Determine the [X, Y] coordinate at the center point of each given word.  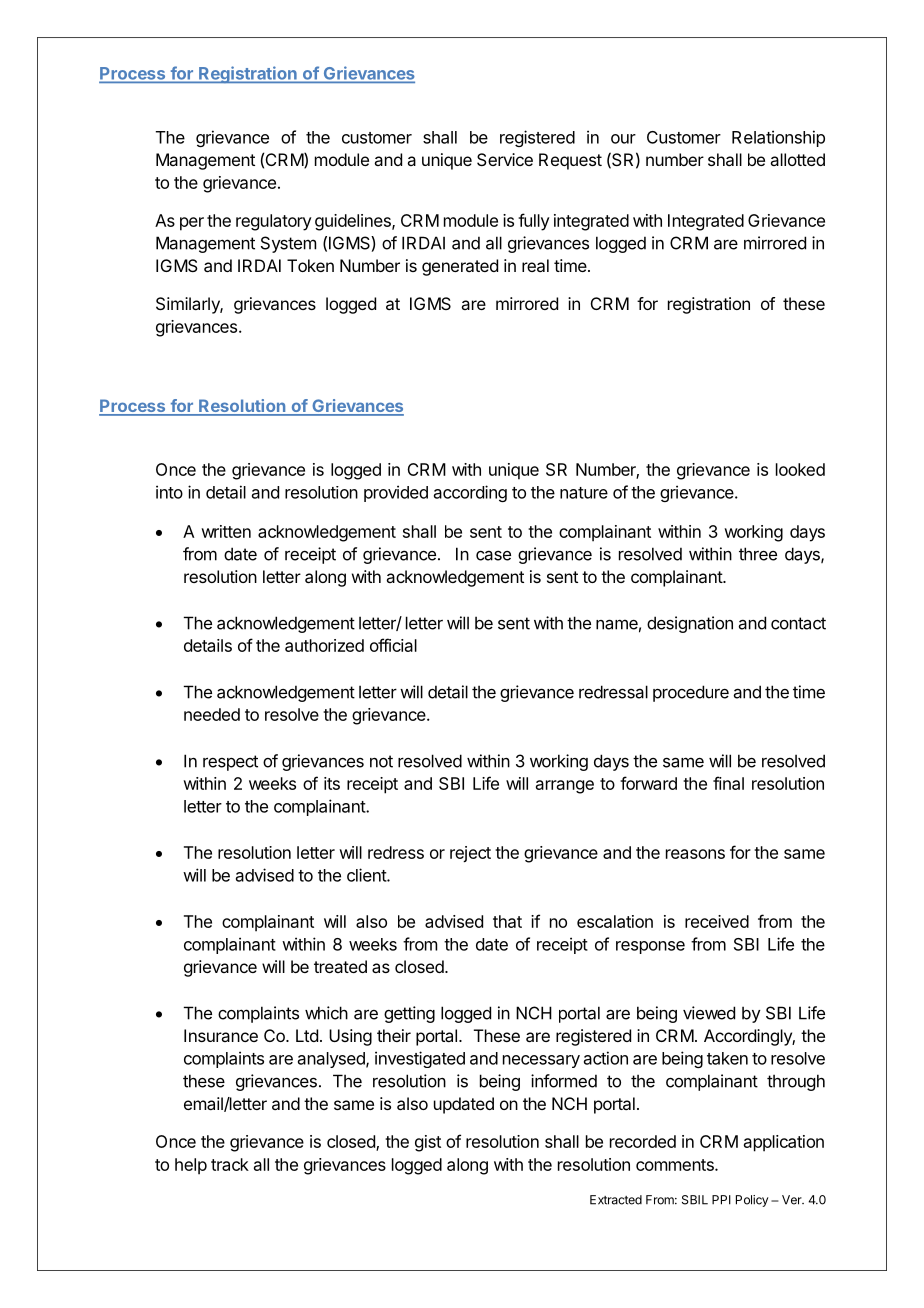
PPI [721, 1200]
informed [564, 1081]
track [230, 1164]
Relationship [778, 138]
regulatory [274, 222]
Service [505, 159]
